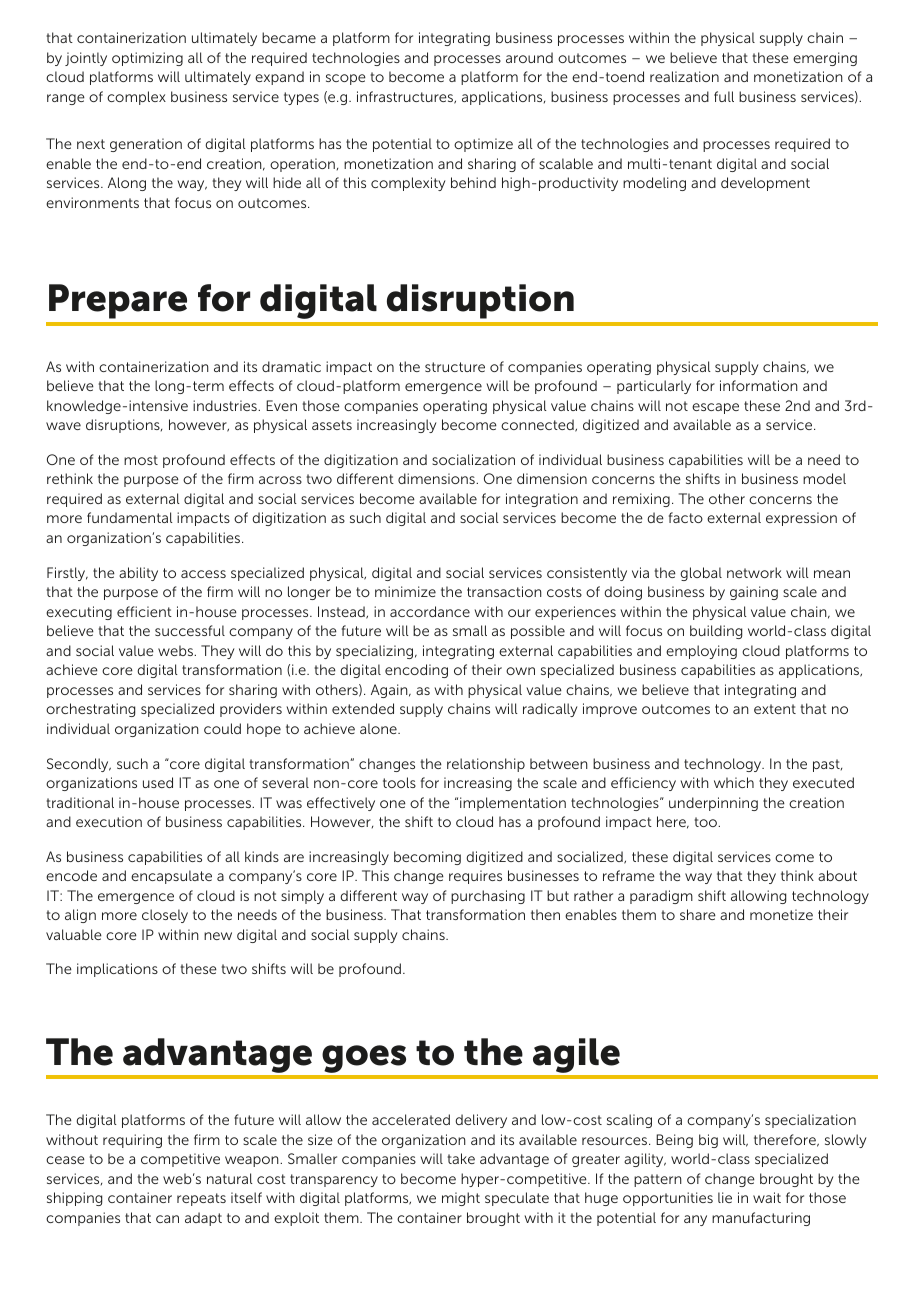  I want to click on implementation, so click(513, 804).
